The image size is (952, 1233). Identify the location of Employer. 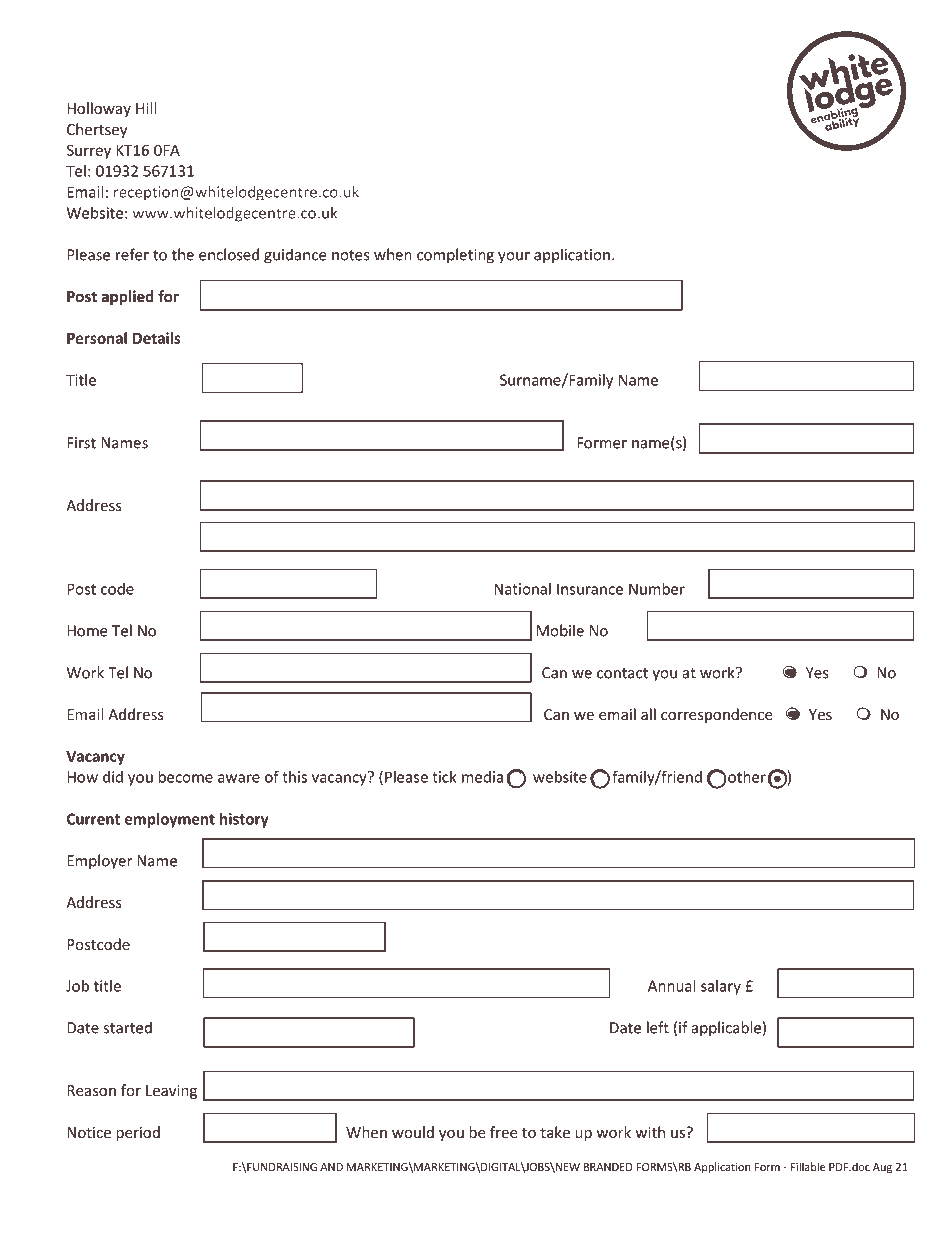
(99, 862).
